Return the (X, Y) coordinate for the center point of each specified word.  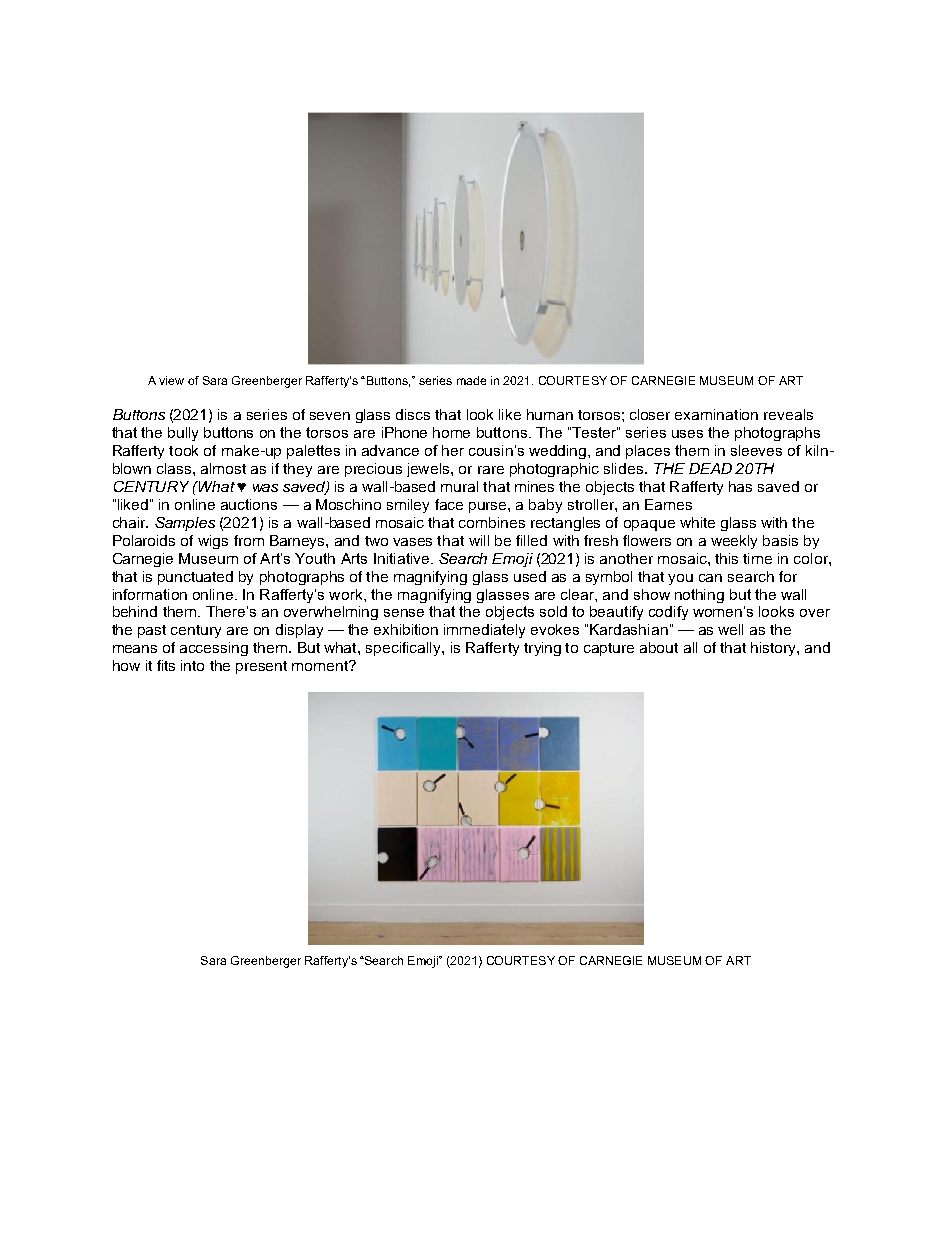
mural (459, 486)
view (171, 380)
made (471, 380)
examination (716, 414)
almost (223, 468)
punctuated (195, 578)
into (192, 665)
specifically (404, 649)
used (530, 576)
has (740, 486)
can (710, 578)
